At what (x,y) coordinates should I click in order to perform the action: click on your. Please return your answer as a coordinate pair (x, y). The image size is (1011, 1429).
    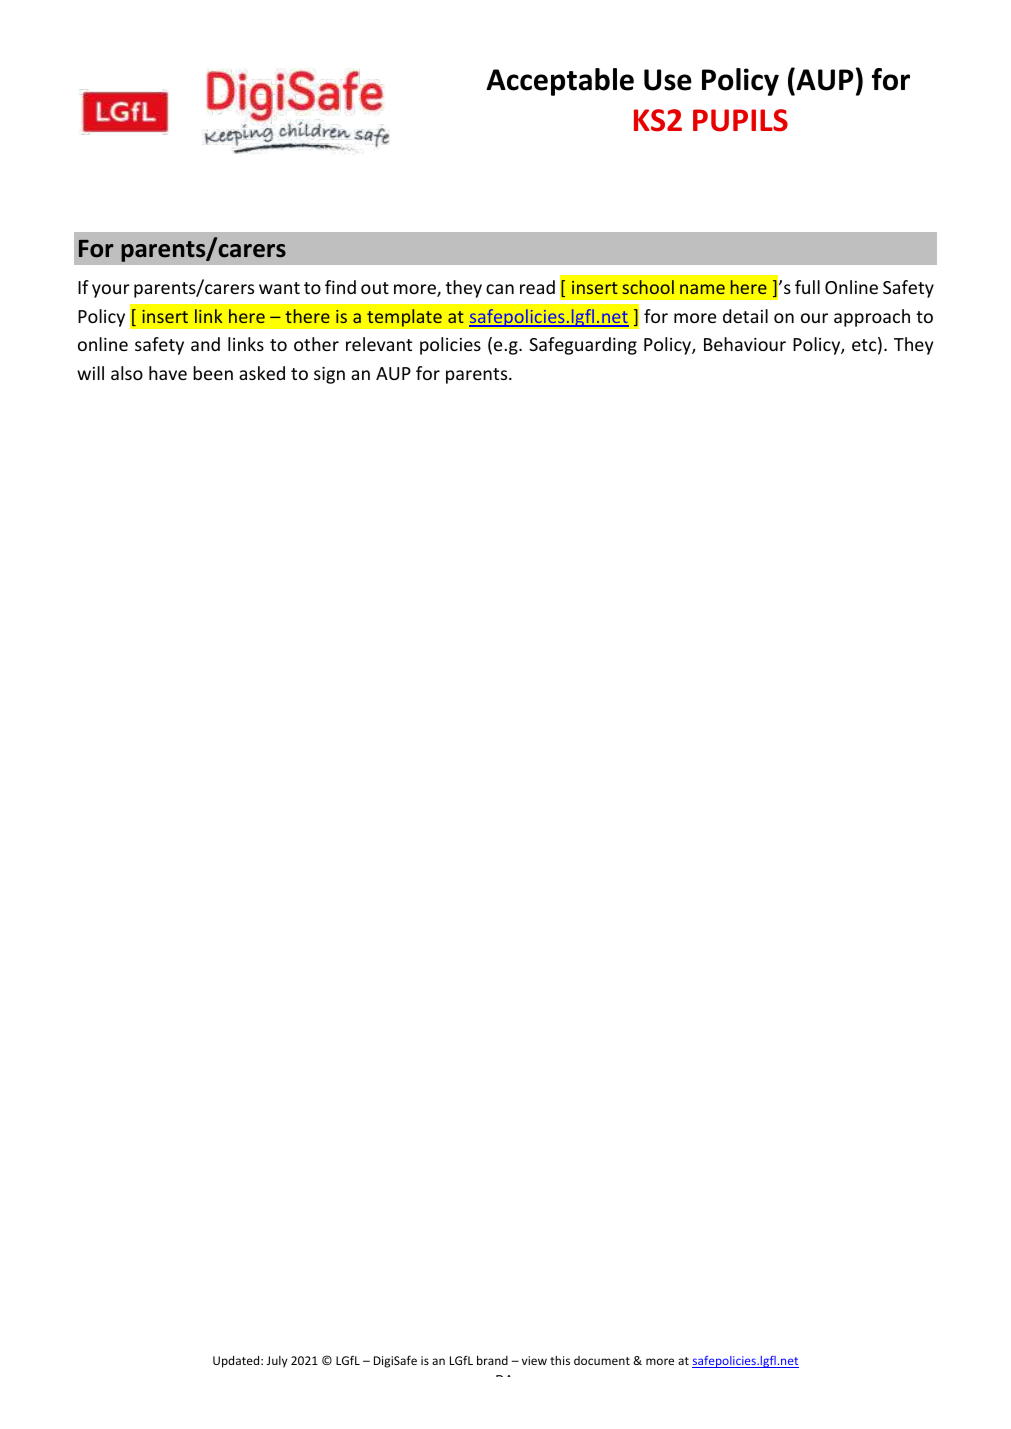
    Looking at the image, I should click on (111, 291).
